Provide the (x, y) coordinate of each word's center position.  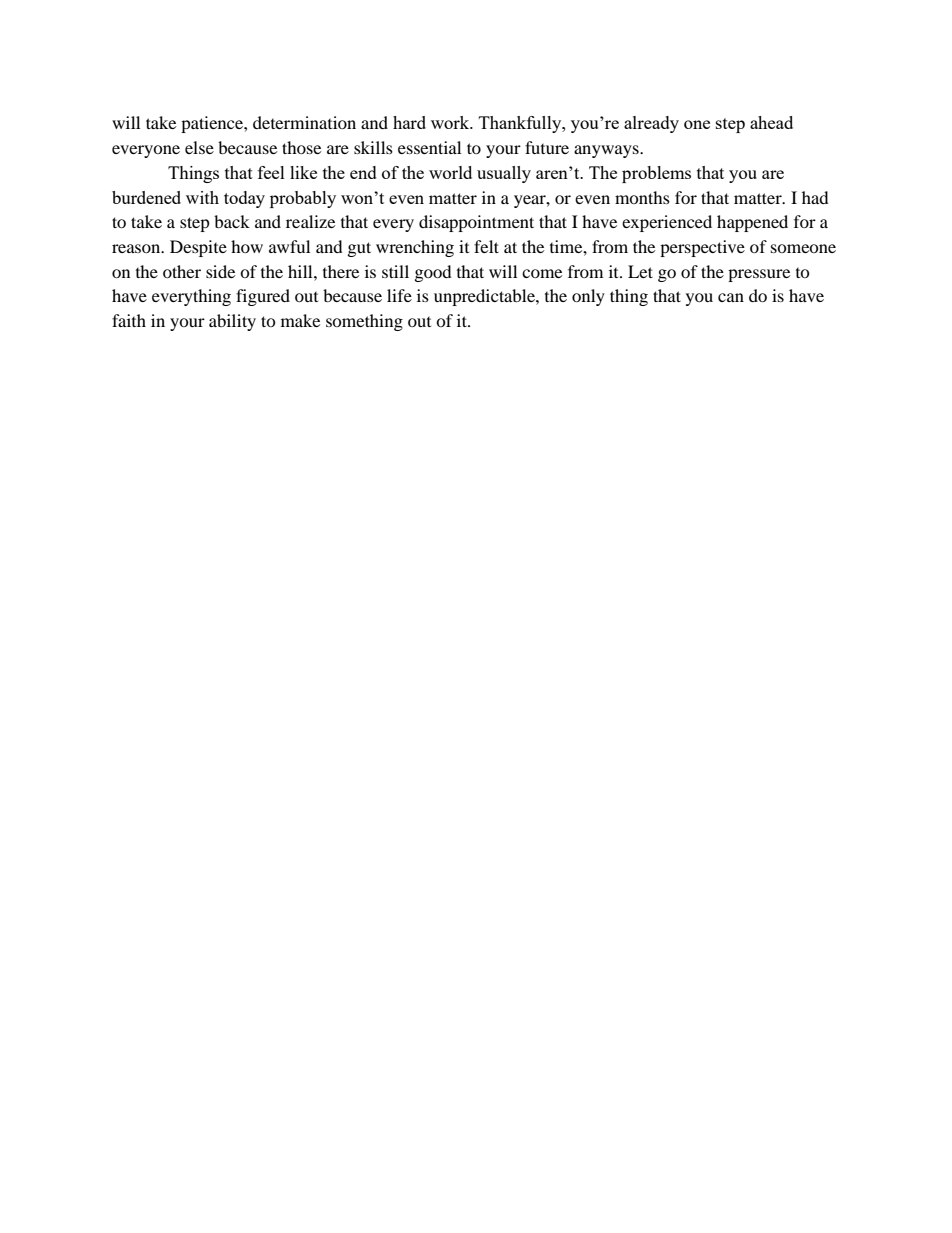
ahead (771, 122)
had (815, 197)
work (451, 122)
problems (656, 174)
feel (271, 172)
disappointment (476, 223)
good (433, 273)
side (220, 271)
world (450, 172)
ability (232, 322)
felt (486, 246)
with (202, 197)
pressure (759, 275)
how (247, 246)
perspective (702, 248)
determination (304, 122)
